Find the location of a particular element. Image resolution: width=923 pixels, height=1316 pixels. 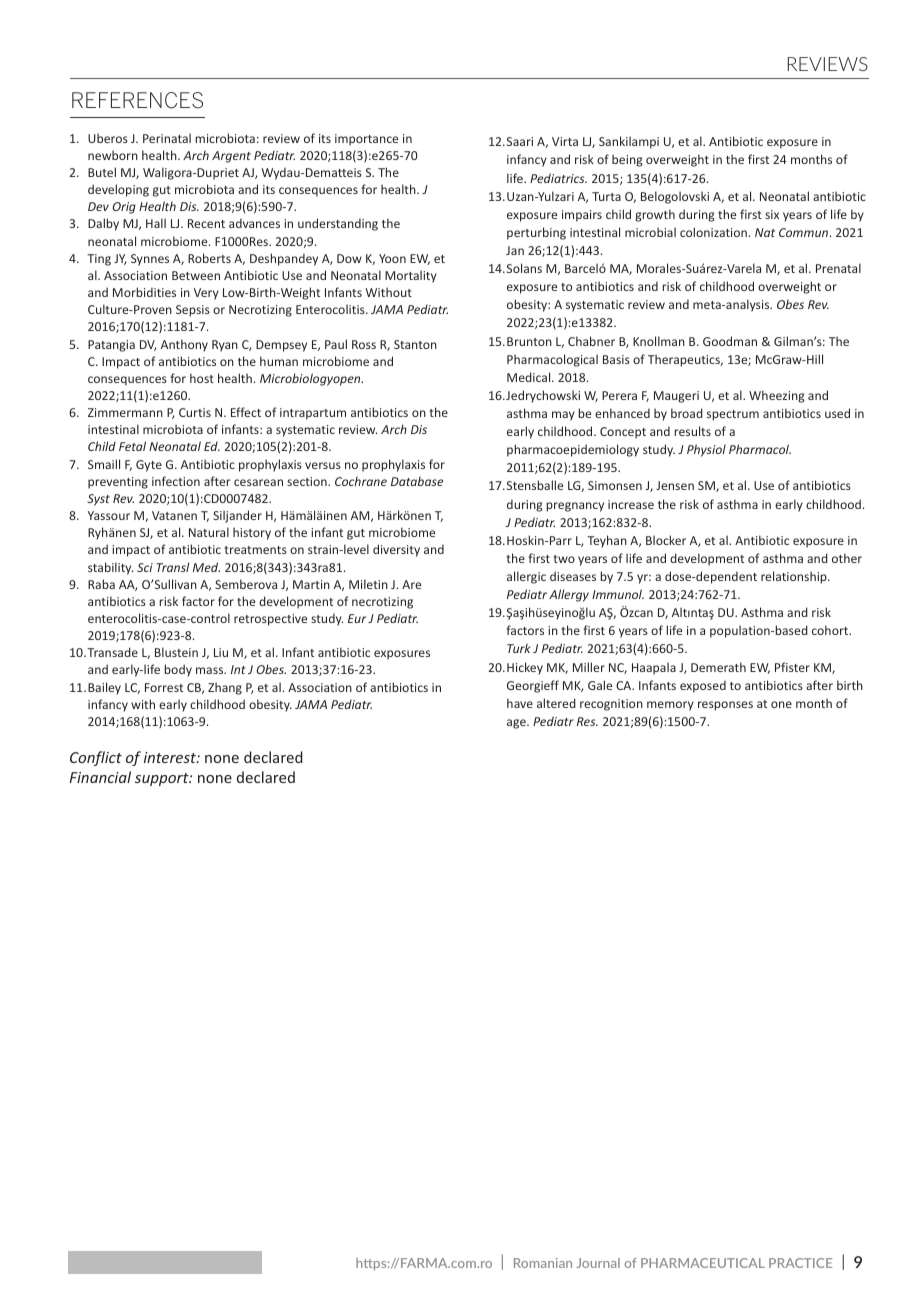

Journal is located at coordinates (598, 1263).
